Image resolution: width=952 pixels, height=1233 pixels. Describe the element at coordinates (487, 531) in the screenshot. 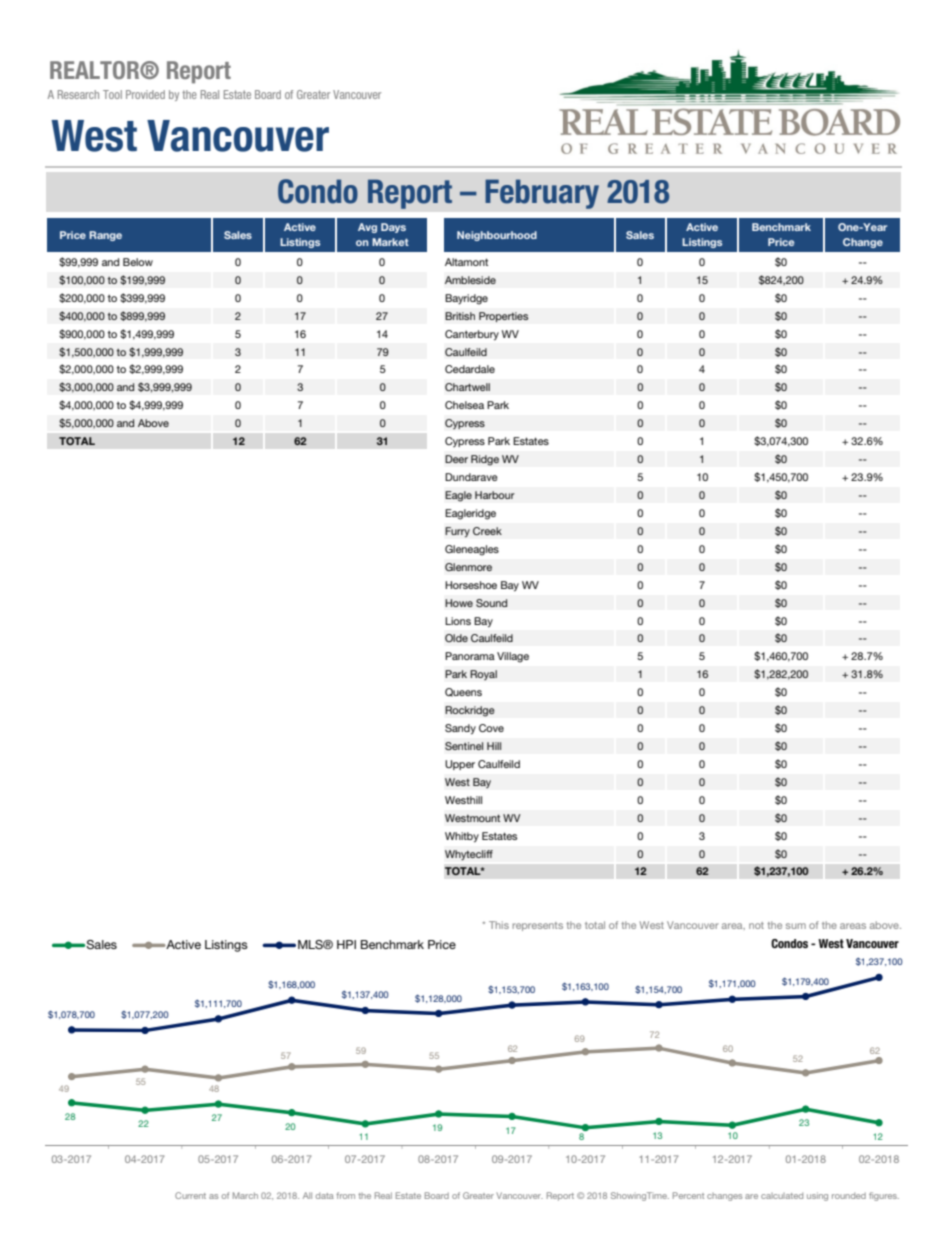

I see `Creek` at that location.
